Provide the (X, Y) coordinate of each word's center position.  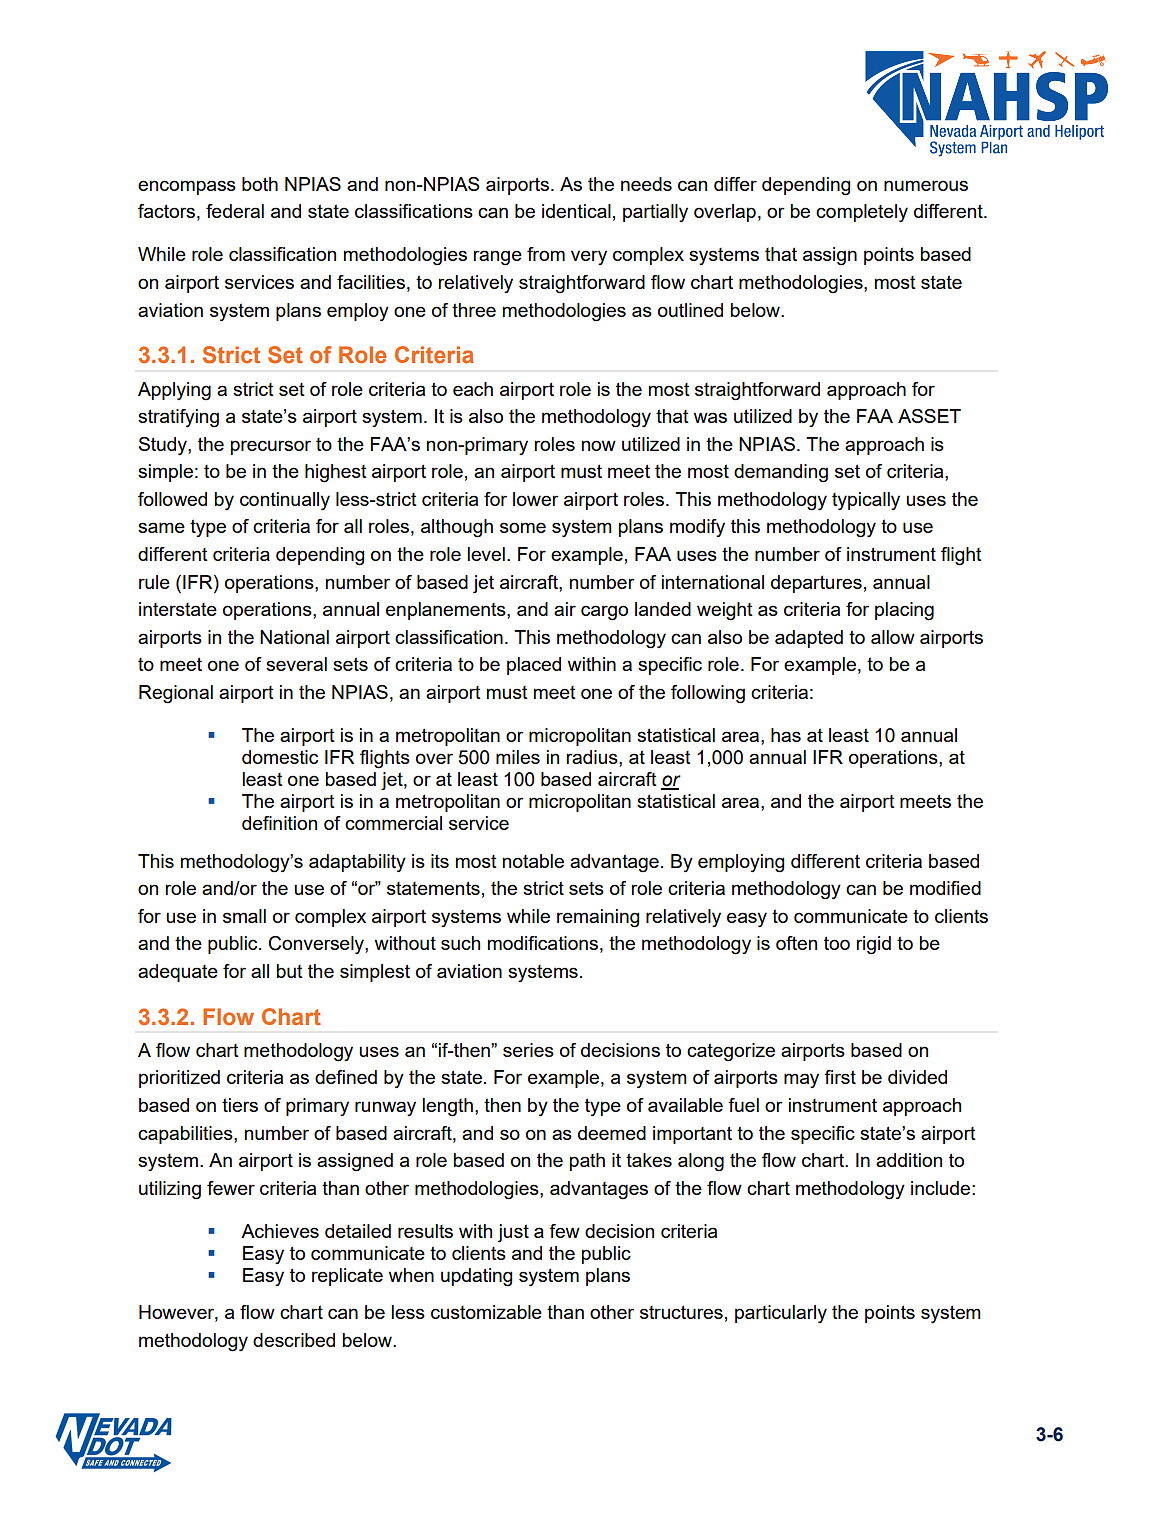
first (840, 1077)
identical (576, 211)
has (786, 735)
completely (862, 213)
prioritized (179, 1079)
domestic (280, 757)
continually (285, 501)
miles (518, 757)
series (528, 1050)
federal (235, 211)
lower (536, 499)
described (294, 1340)
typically (866, 501)
